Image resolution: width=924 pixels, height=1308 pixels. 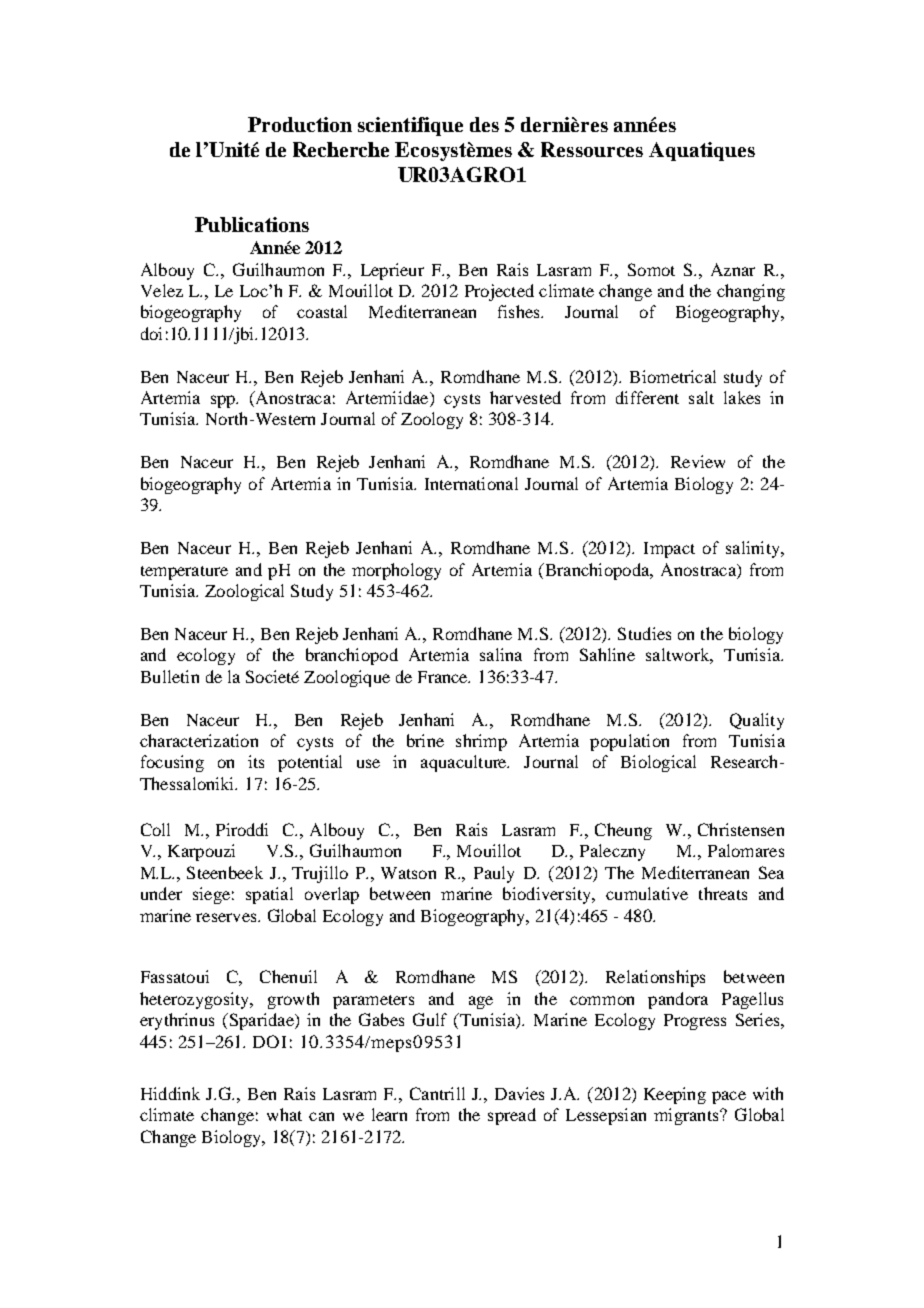 What do you see at coordinates (484, 124) in the image?
I see `des` at bounding box center [484, 124].
